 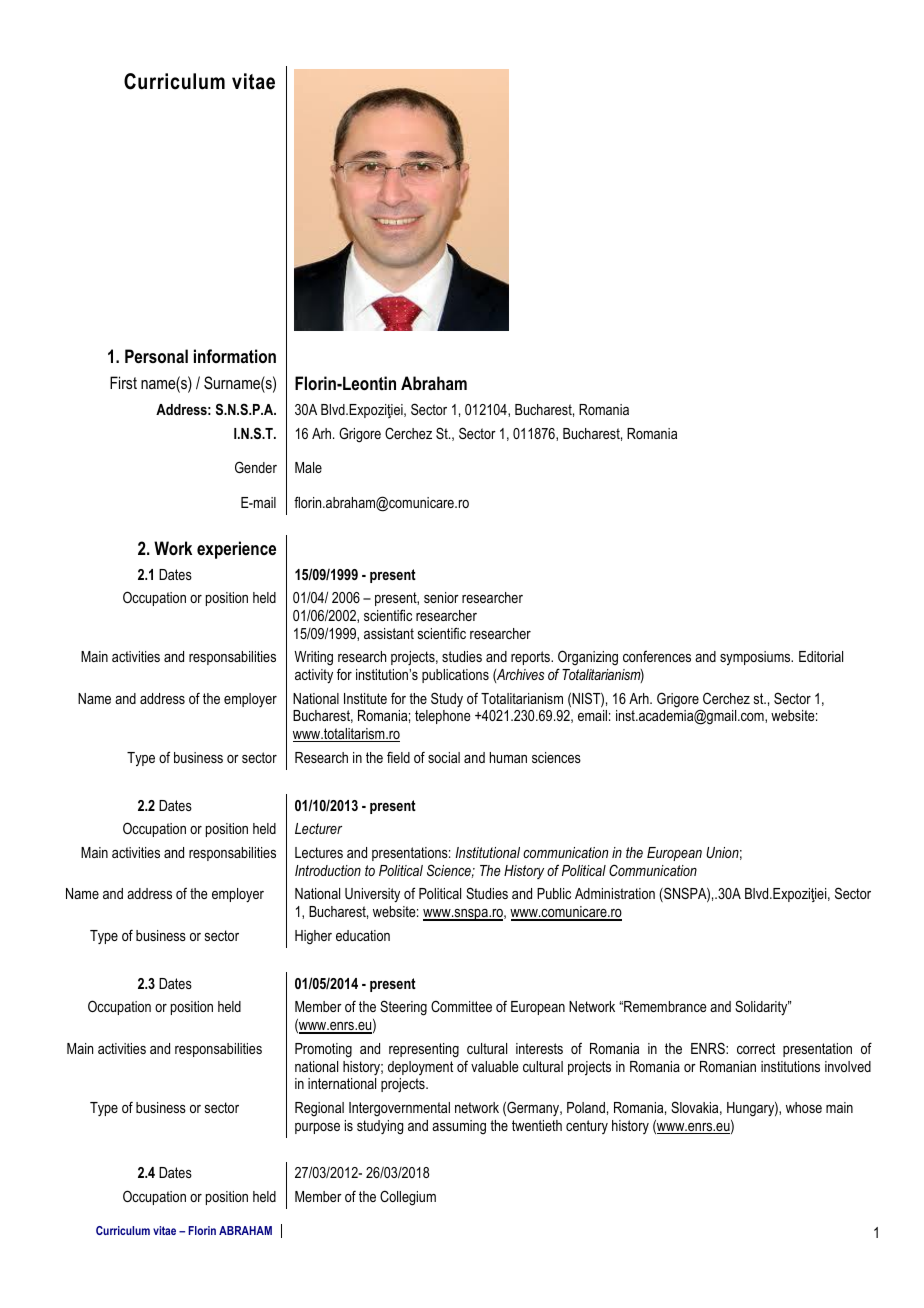 What do you see at coordinates (313, 937) in the screenshot?
I see `Higher` at bounding box center [313, 937].
